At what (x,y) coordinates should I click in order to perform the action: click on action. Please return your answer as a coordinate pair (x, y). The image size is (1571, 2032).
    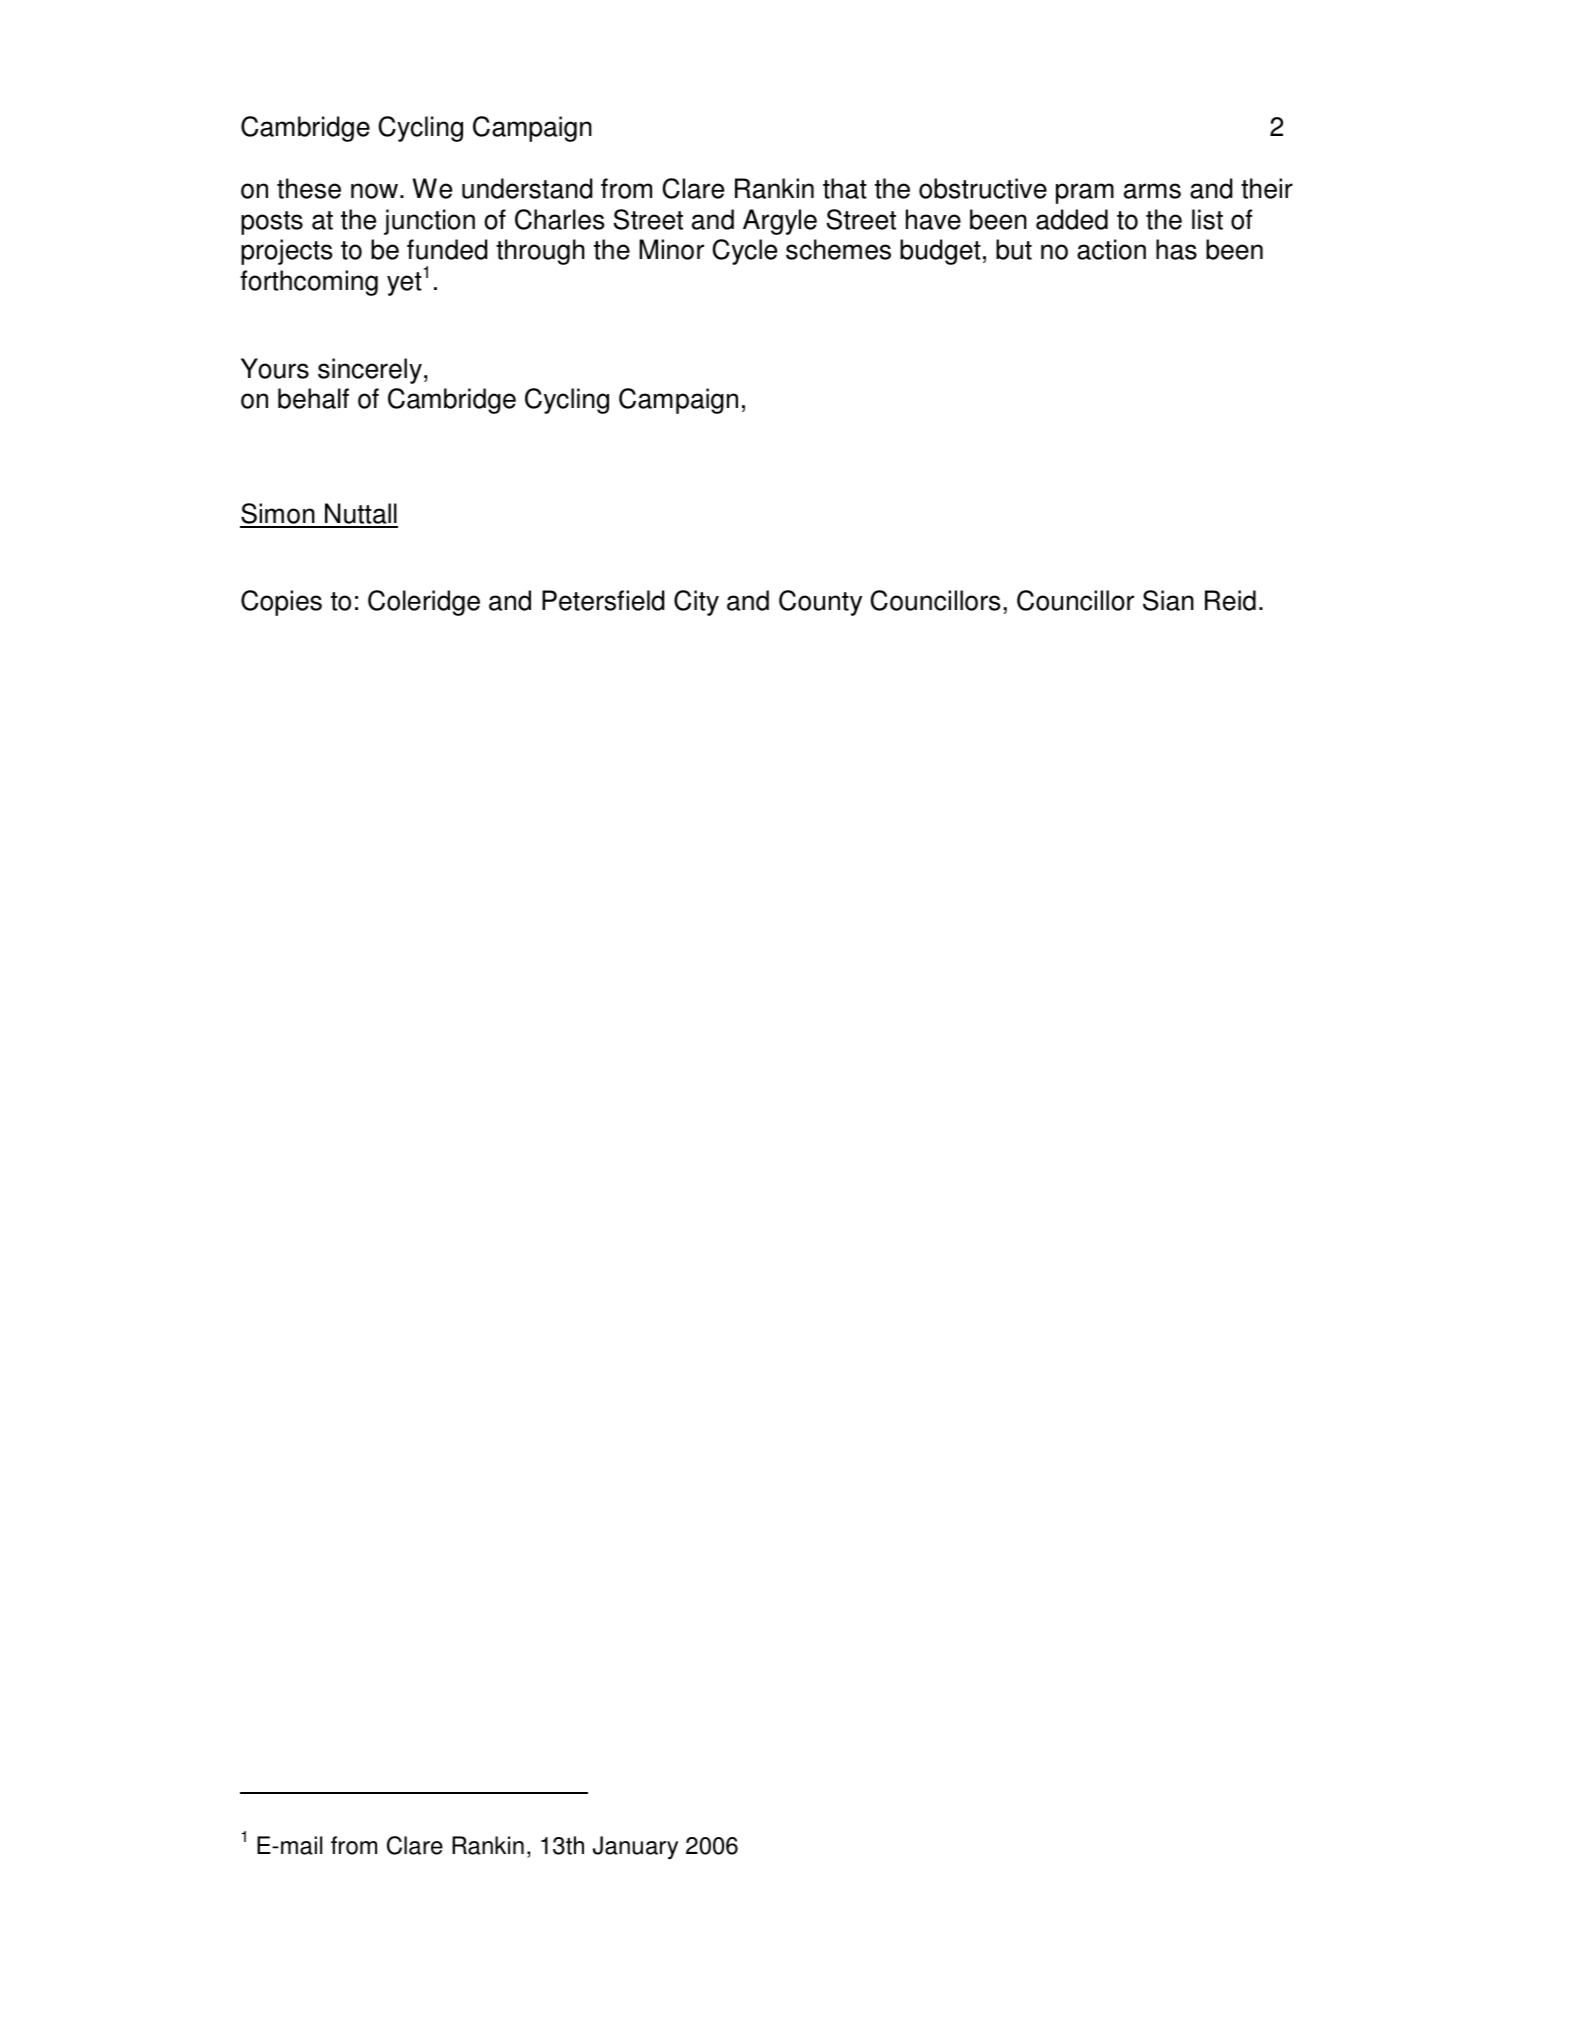
    Looking at the image, I should click on (1111, 249).
